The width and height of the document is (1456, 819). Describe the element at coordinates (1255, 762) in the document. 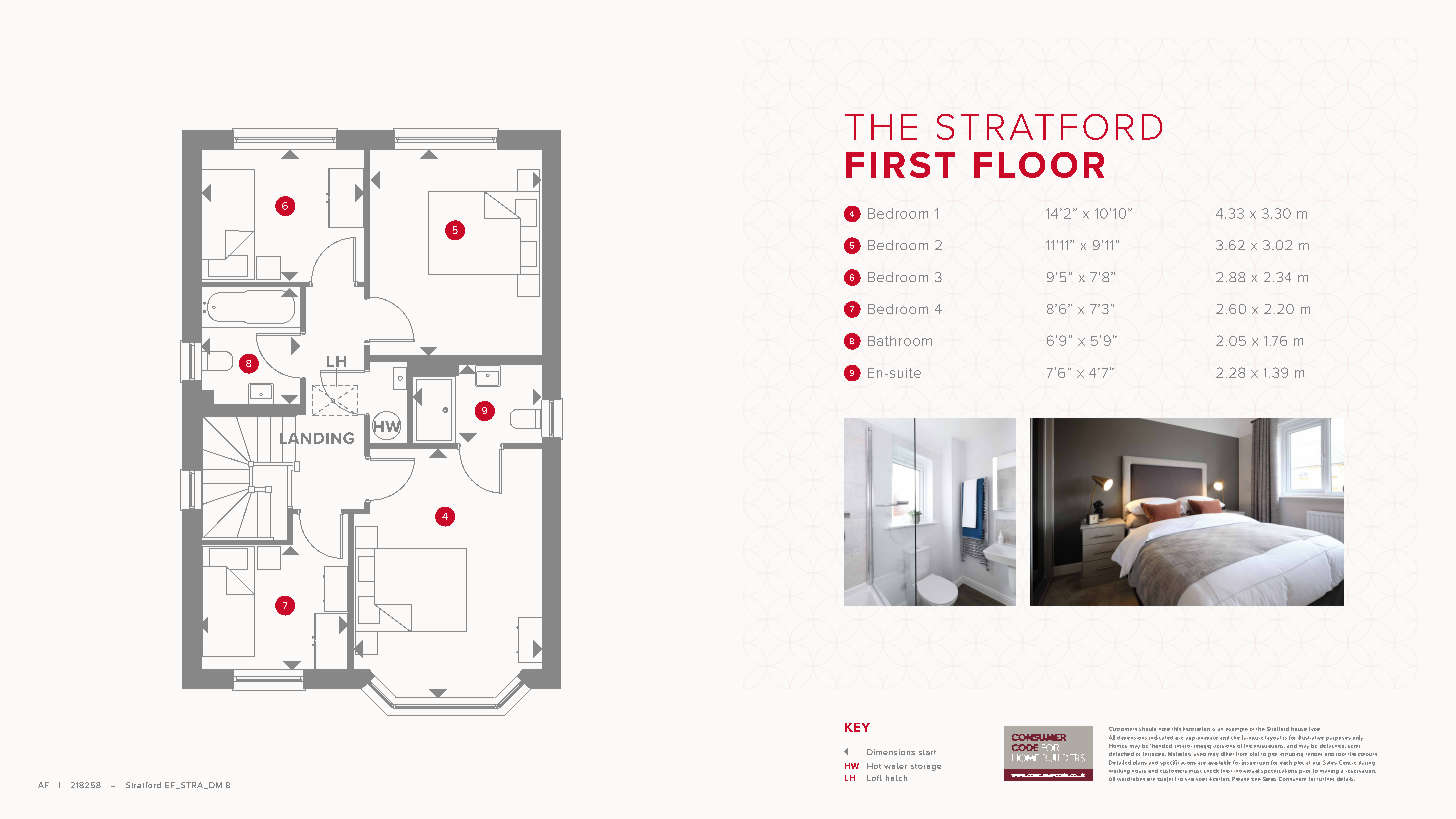

I see `inspection` at that location.
